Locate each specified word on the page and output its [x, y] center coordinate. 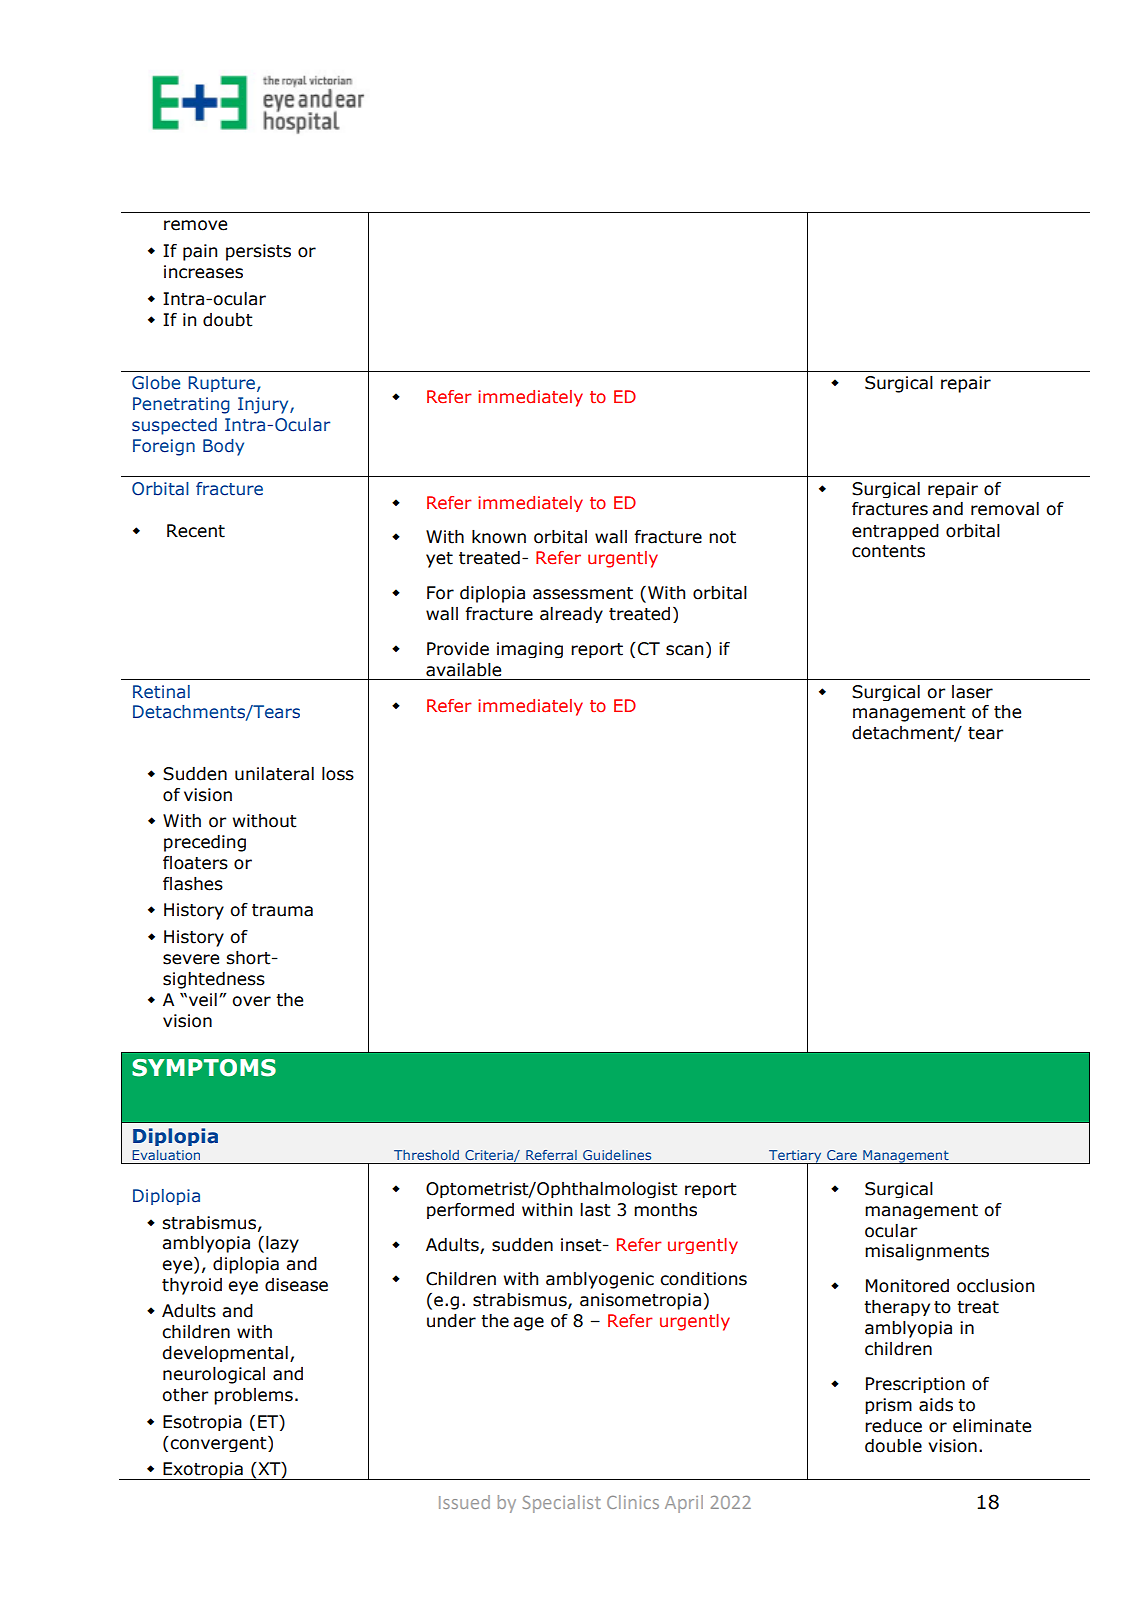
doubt [228, 320]
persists [258, 252]
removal [1005, 509]
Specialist [561, 1504]
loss [338, 774]
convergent [219, 1444]
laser [972, 692]
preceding [205, 843]
